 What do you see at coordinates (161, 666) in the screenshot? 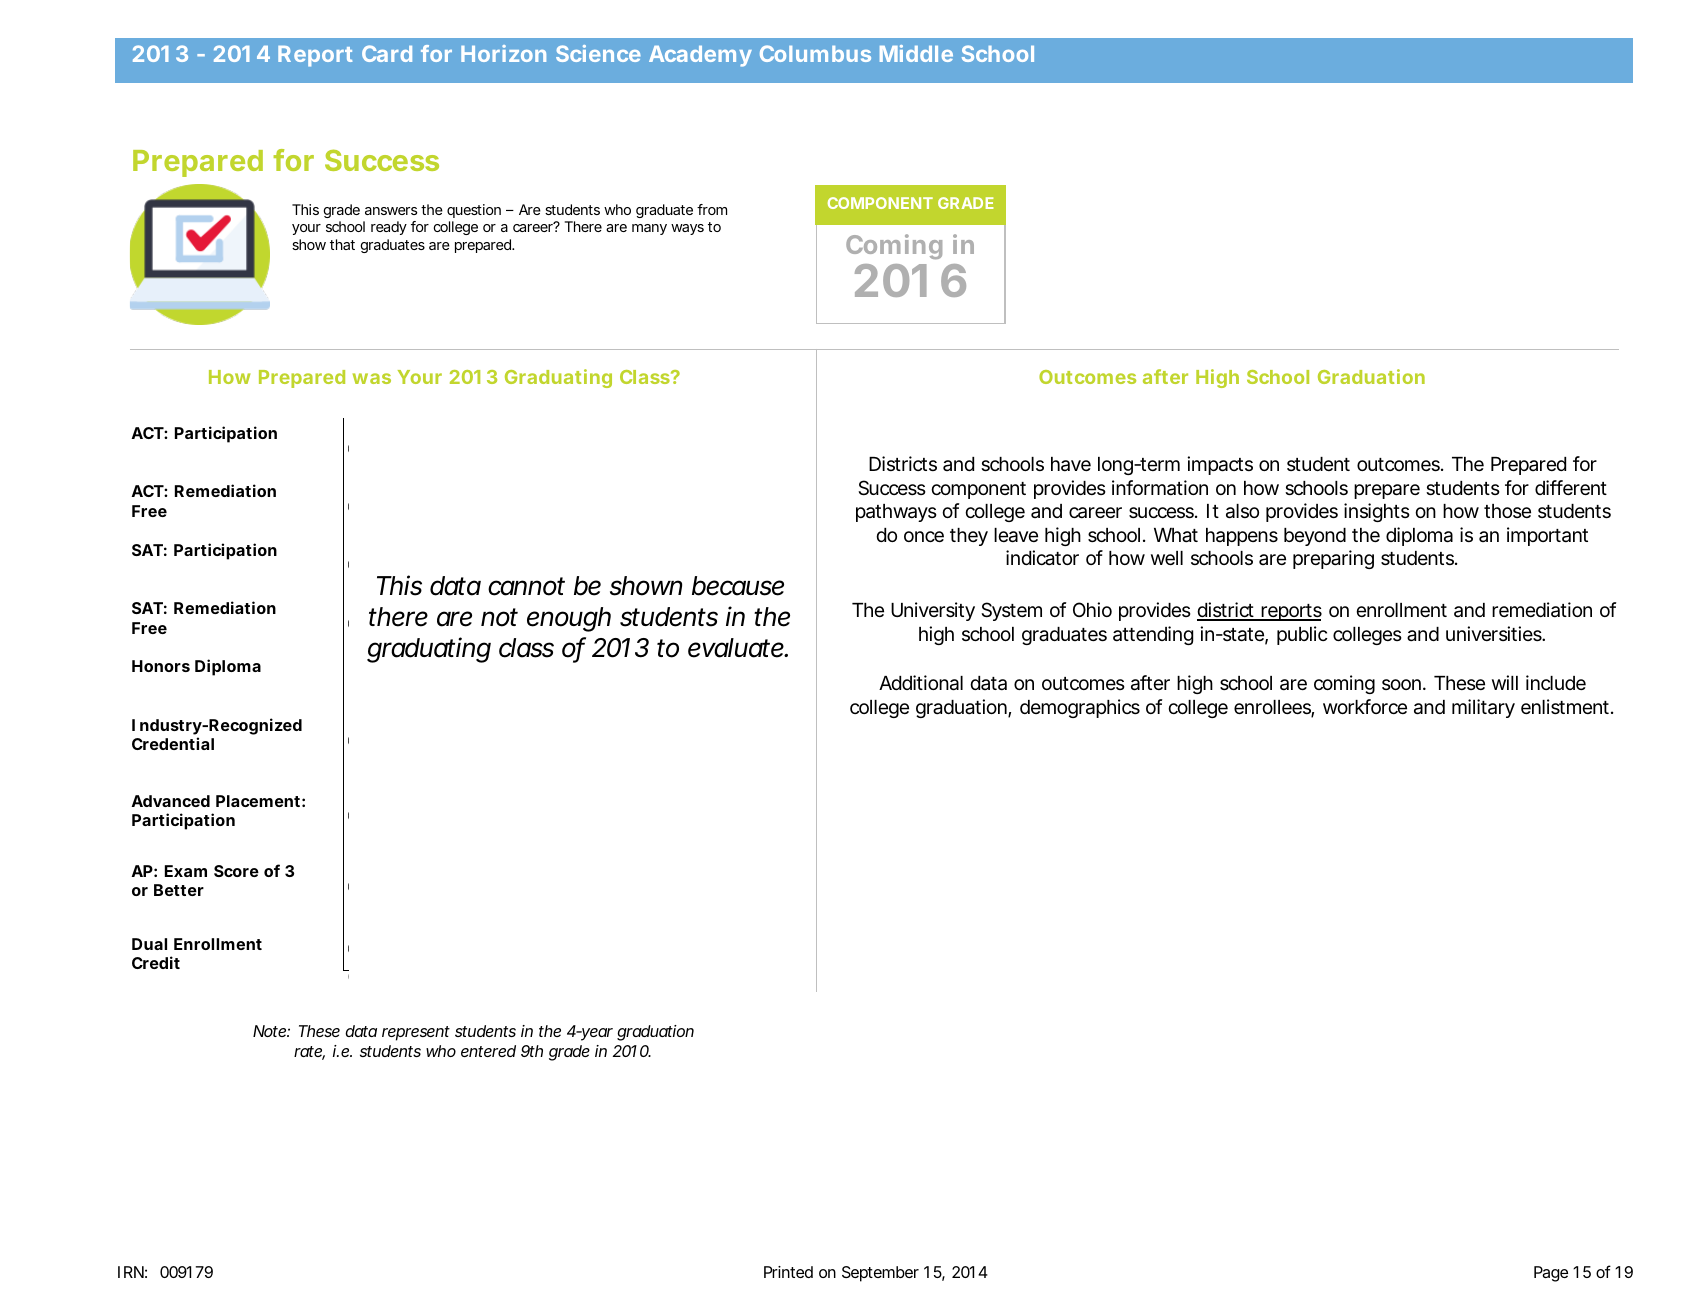
I see `Honors` at bounding box center [161, 666].
